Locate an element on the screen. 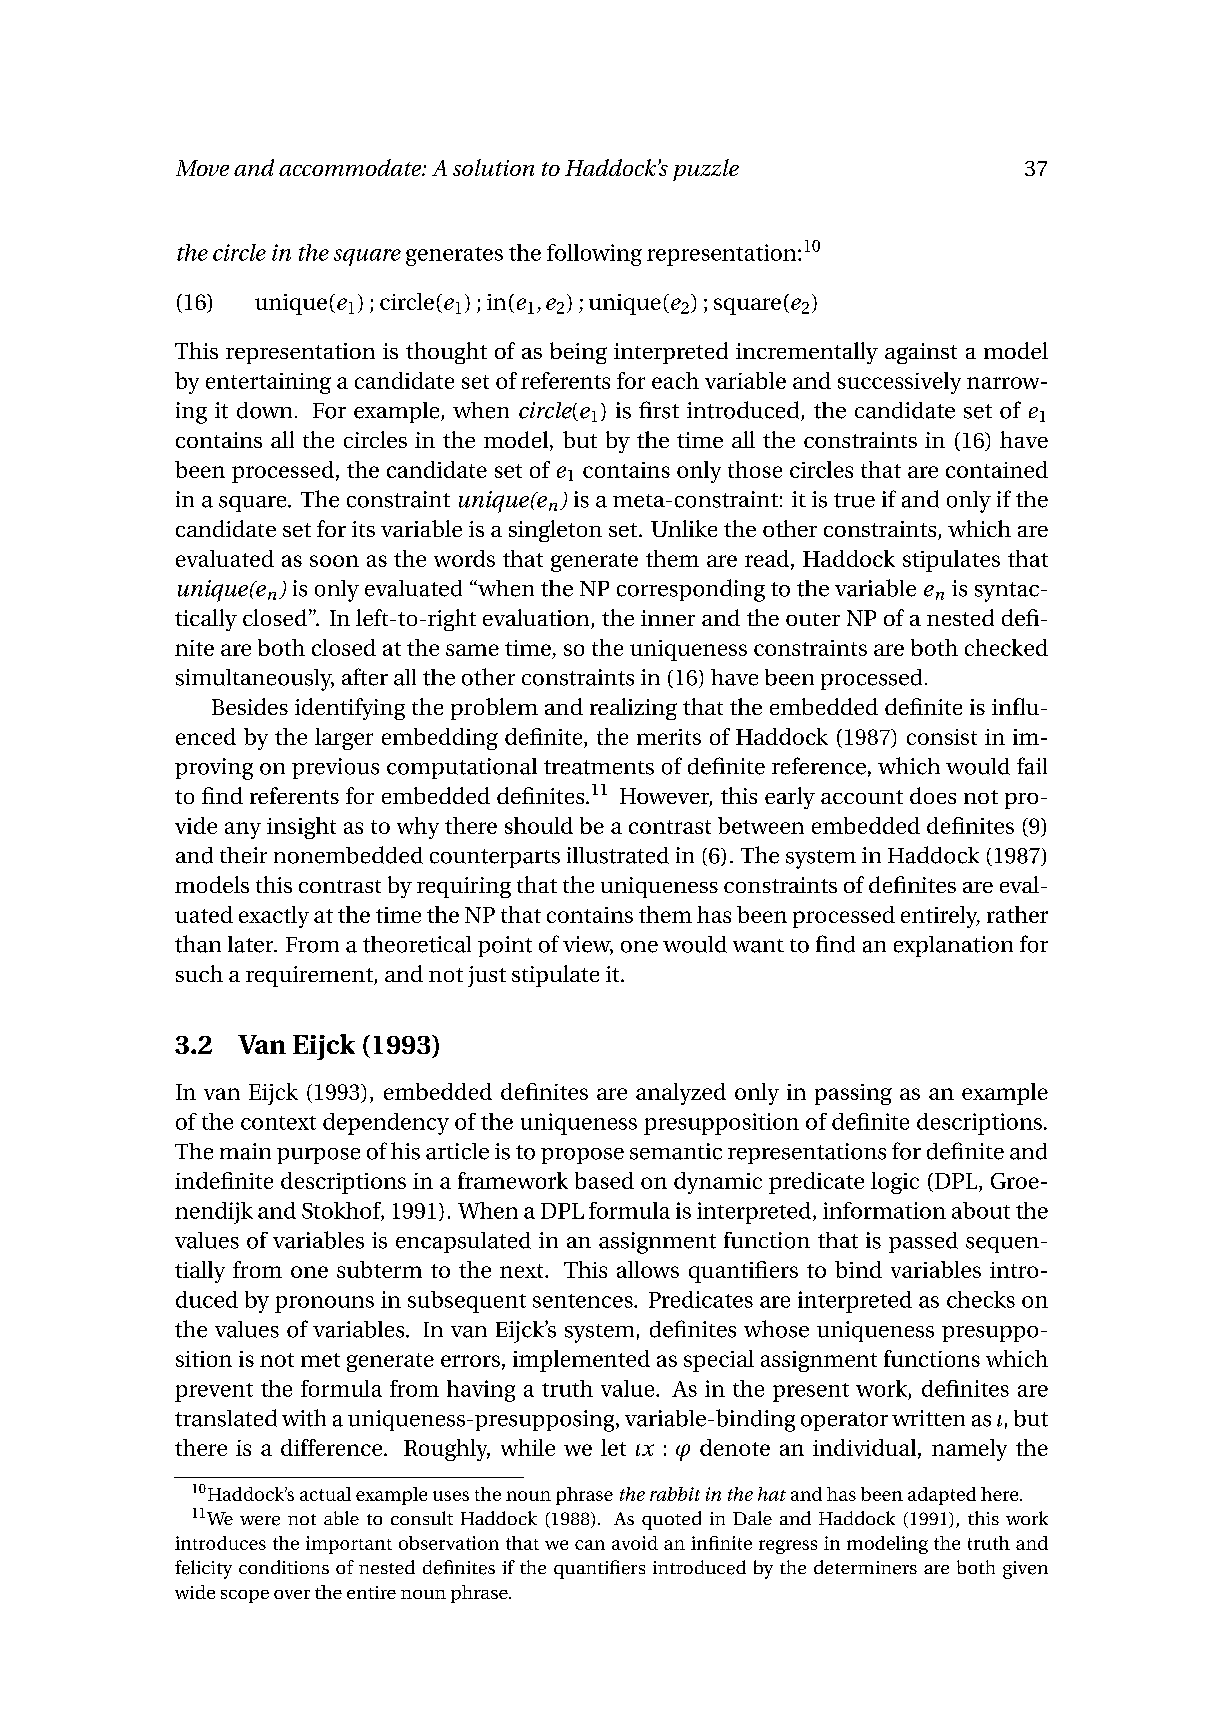 Image resolution: width=1223 pixels, height=1729 pixels. accommodate is located at coordinates (351, 167).
